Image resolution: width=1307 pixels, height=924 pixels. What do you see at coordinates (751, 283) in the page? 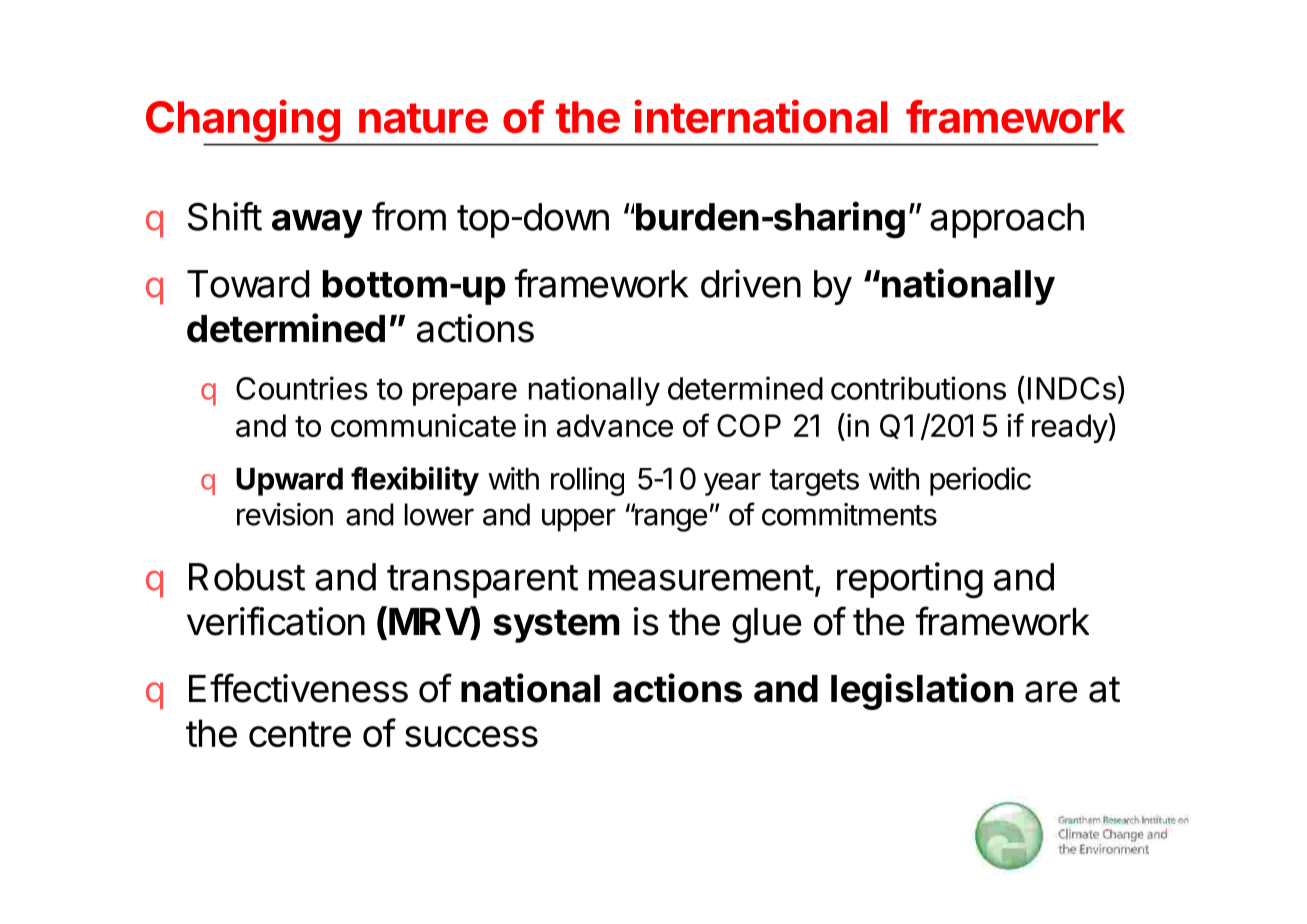
I see `driven` at bounding box center [751, 283].
